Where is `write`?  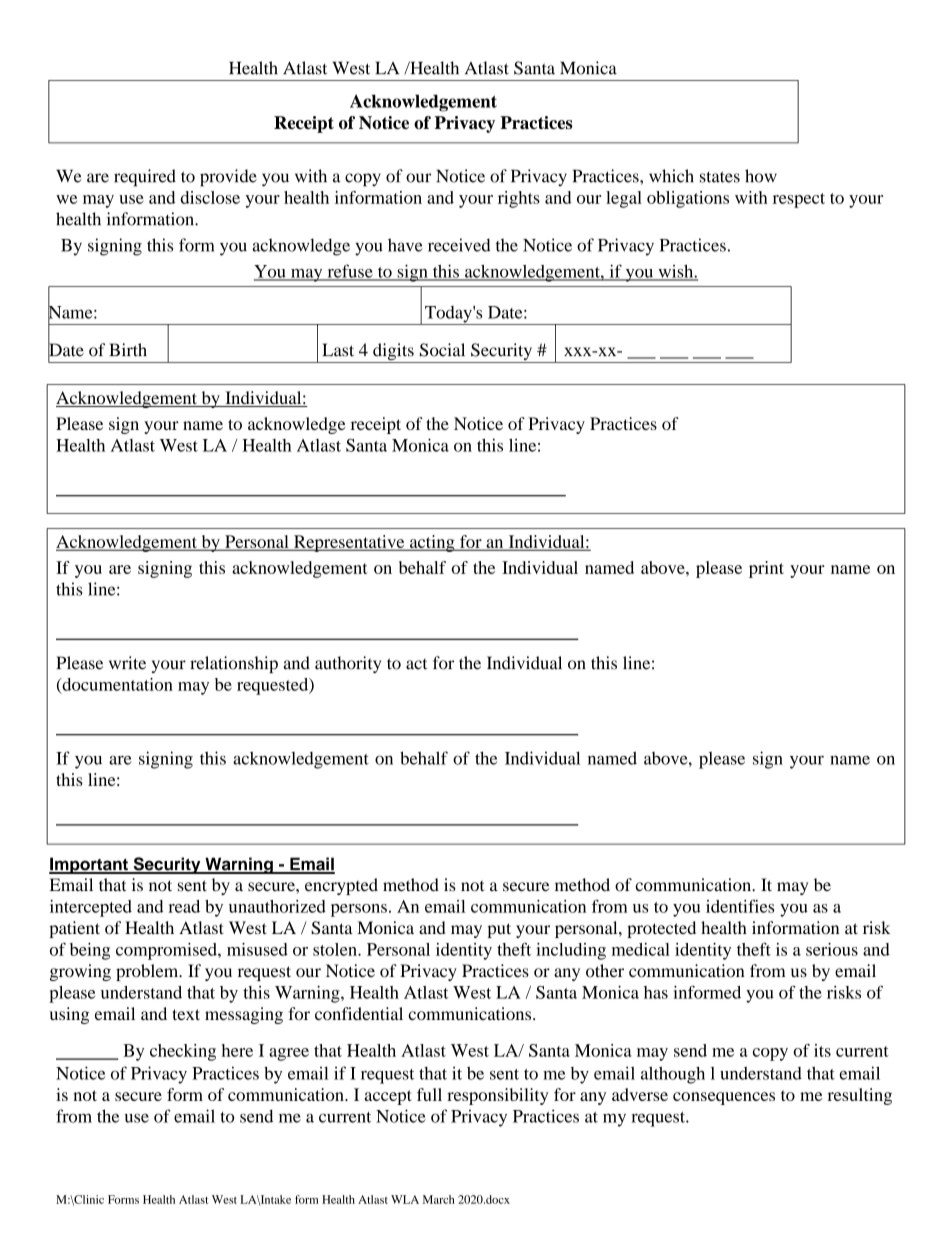 write is located at coordinates (127, 663).
